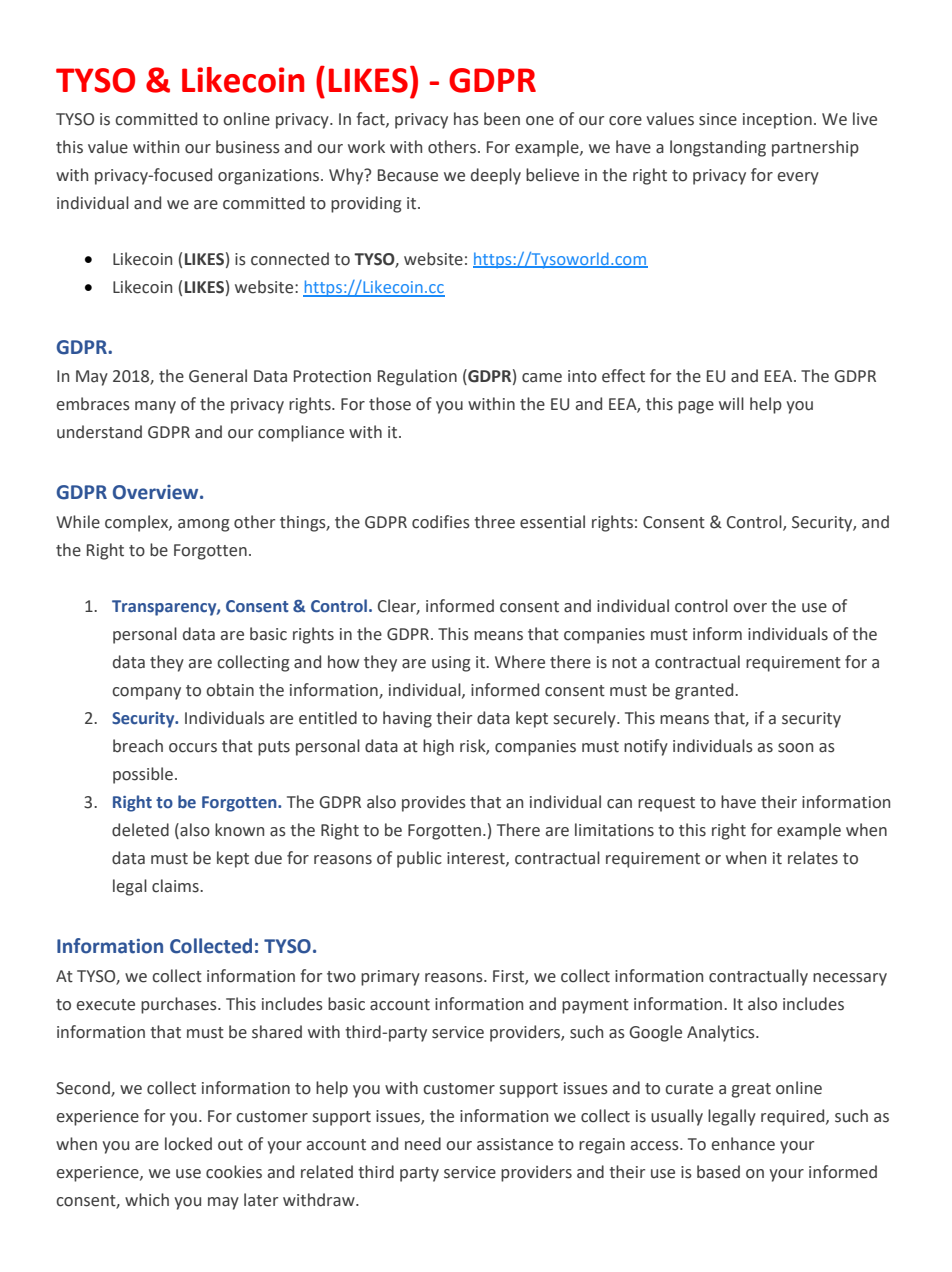 This screenshot has width=952, height=1272. What do you see at coordinates (777, 121) in the screenshot?
I see `inception` at bounding box center [777, 121].
